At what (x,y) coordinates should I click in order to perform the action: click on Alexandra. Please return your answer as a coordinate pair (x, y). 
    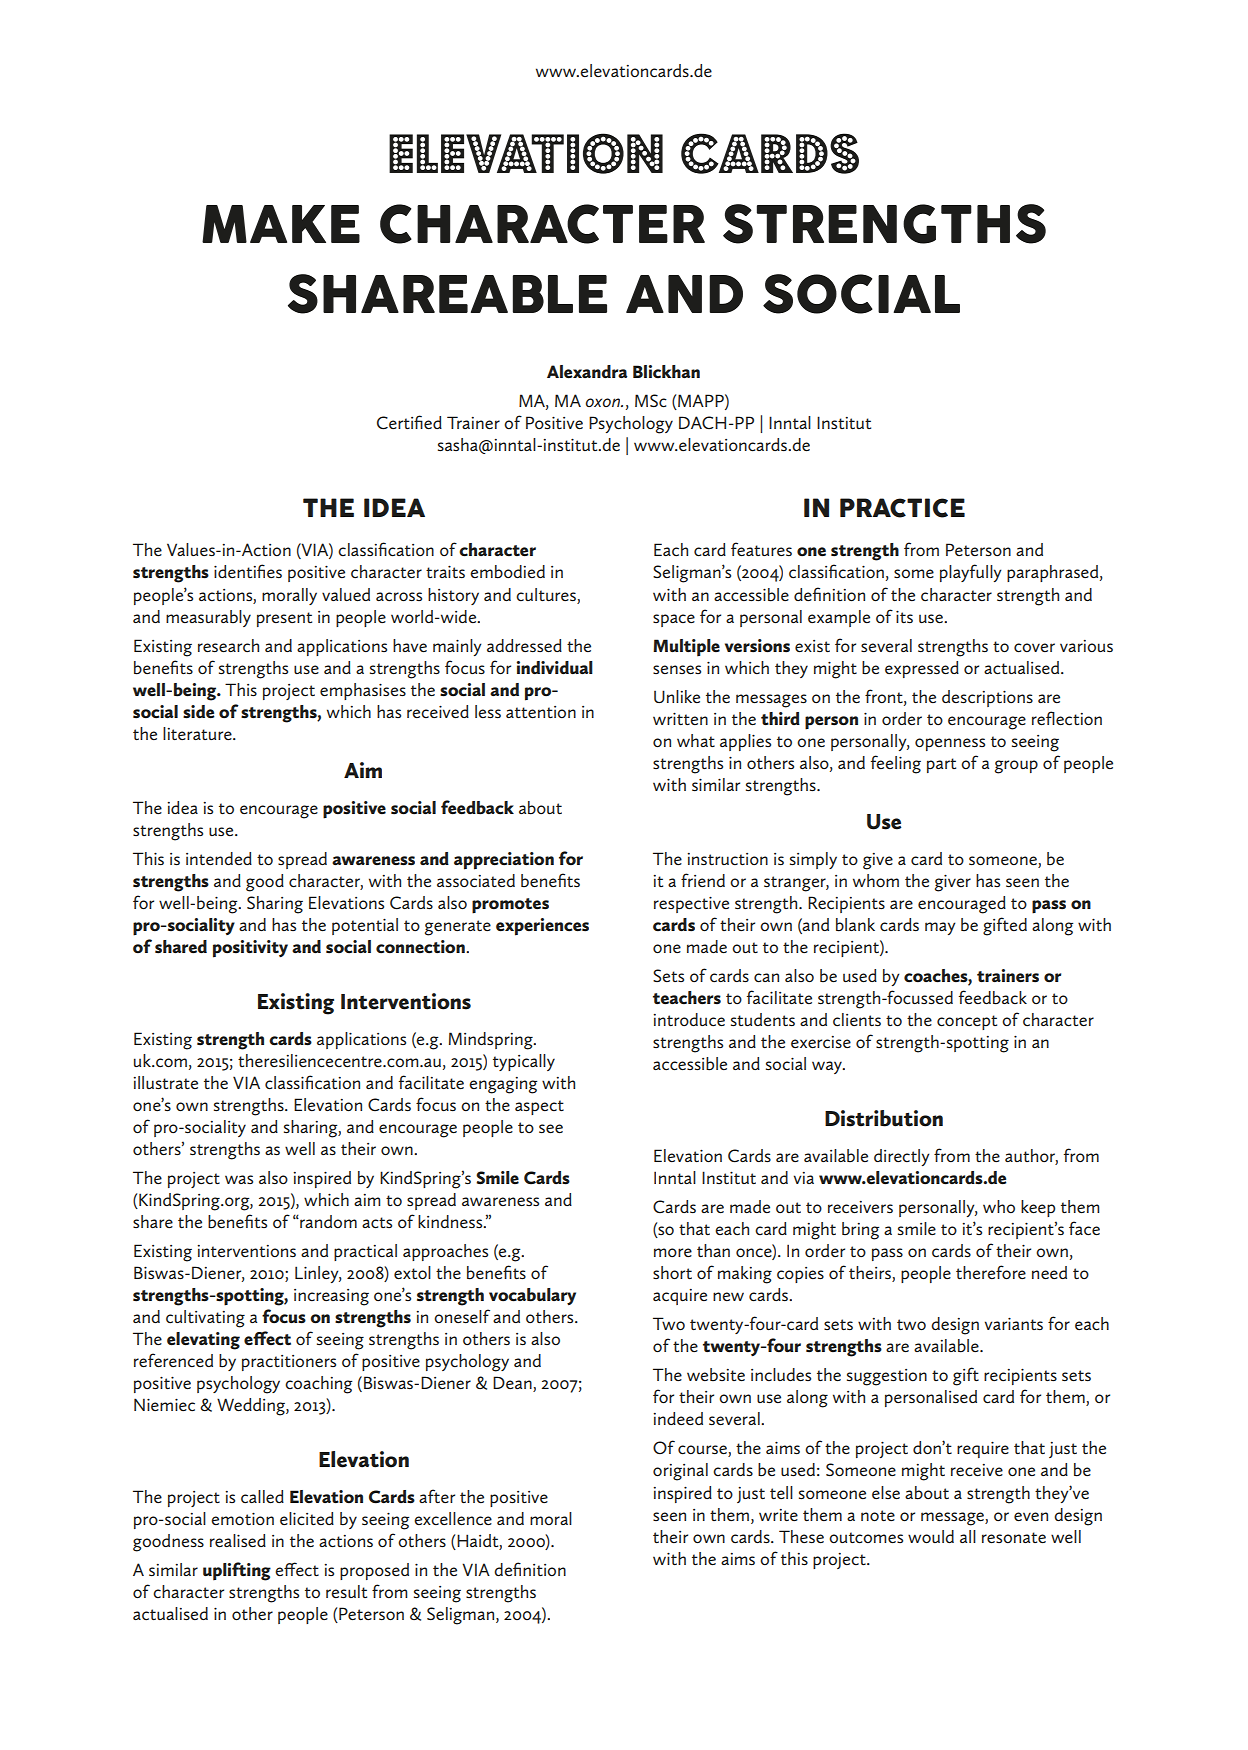
    Looking at the image, I should click on (587, 372).
